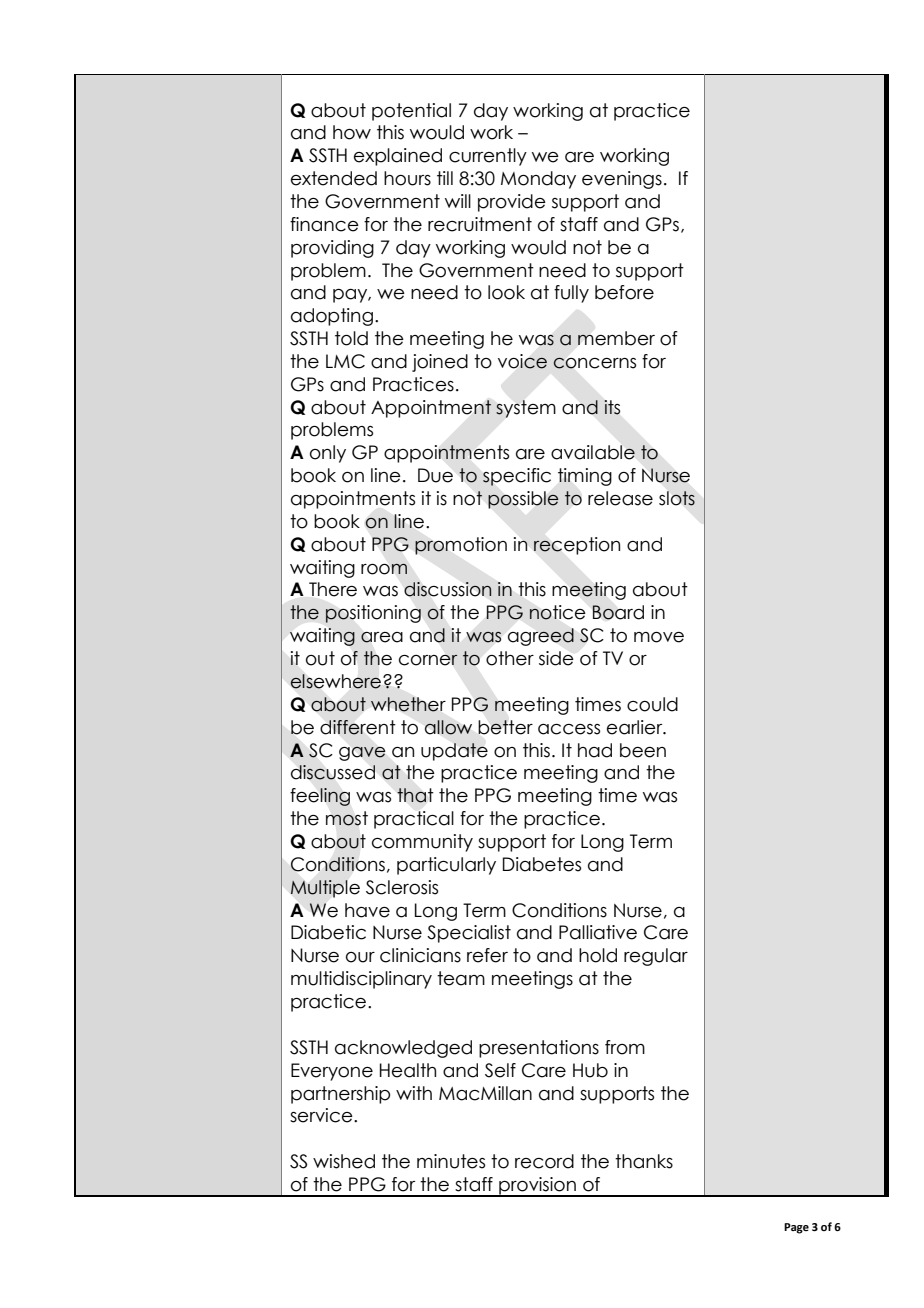 This document has width=924, height=1308. Describe the element at coordinates (347, 818) in the document. I see `most` at that location.
